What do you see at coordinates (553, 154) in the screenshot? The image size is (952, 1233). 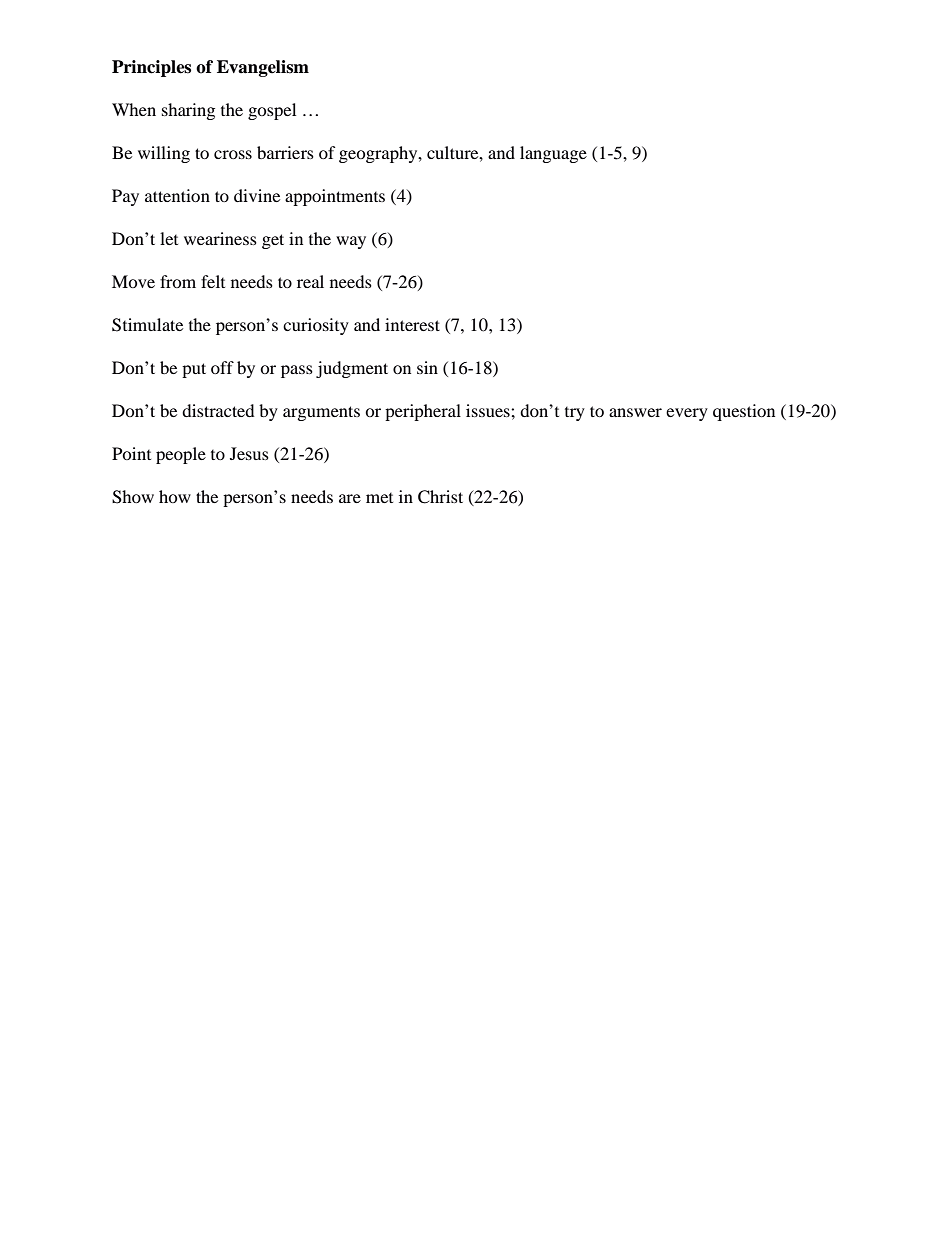 I see `language` at bounding box center [553, 154].
